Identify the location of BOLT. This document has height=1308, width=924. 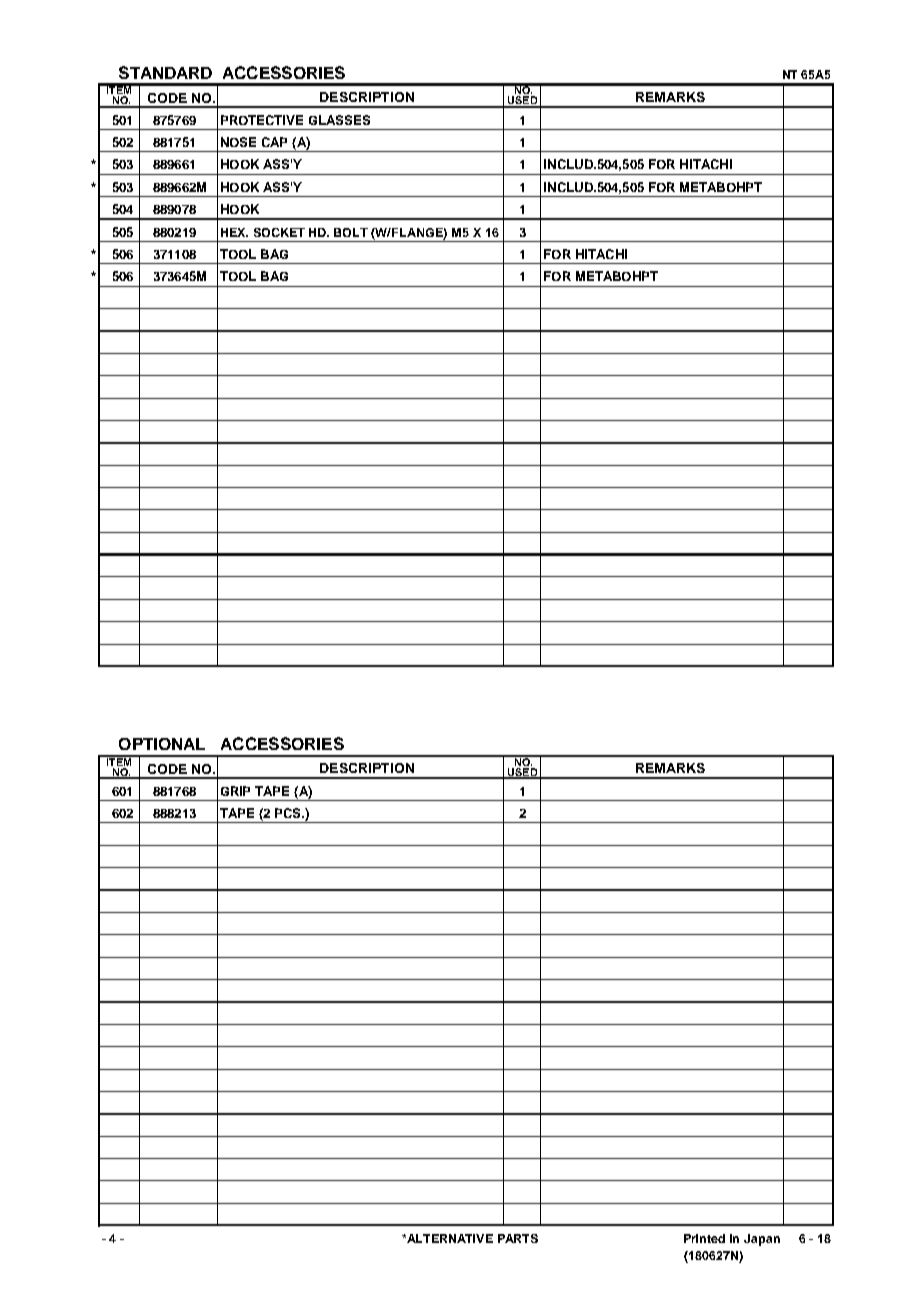
(351, 232).
